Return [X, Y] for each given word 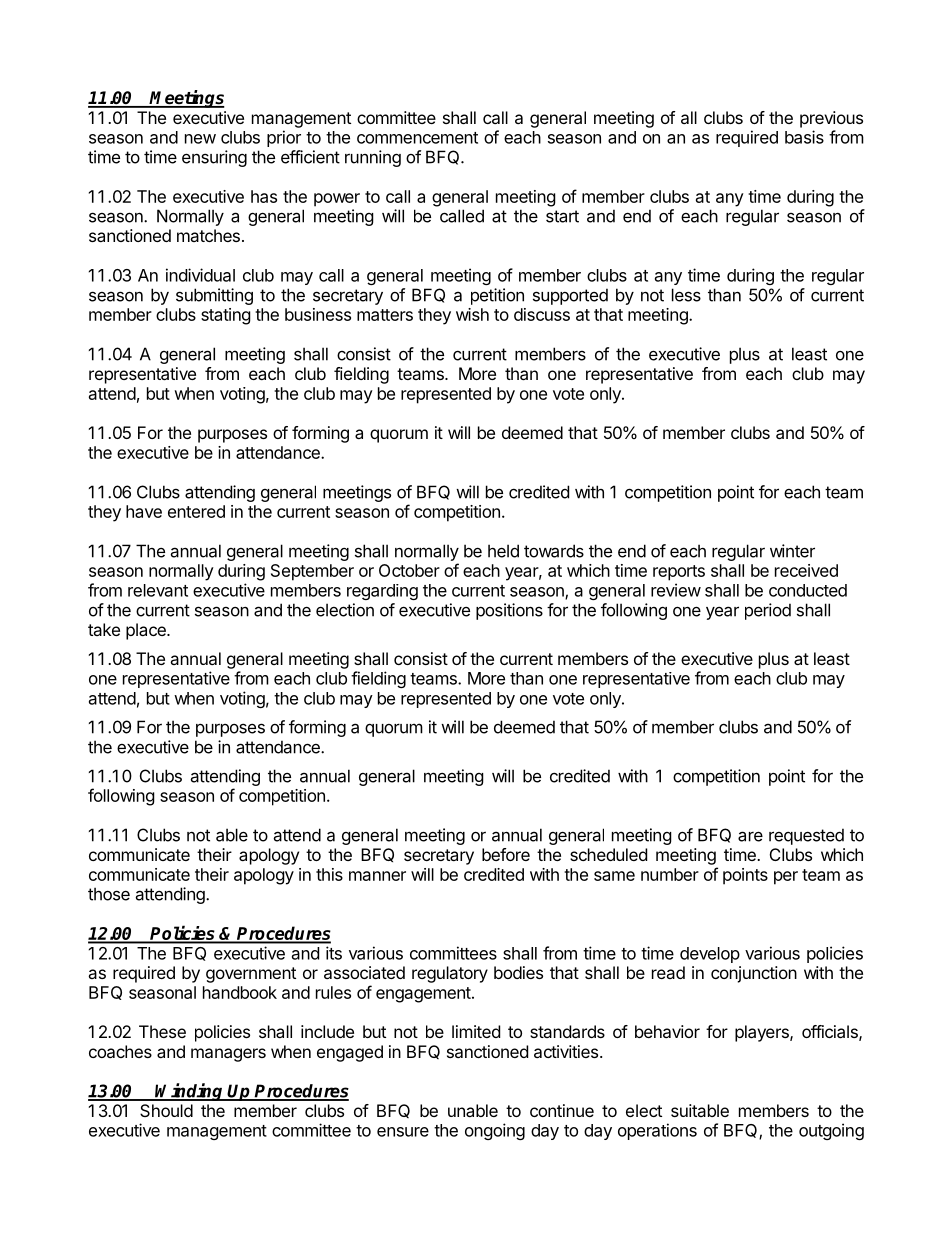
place [147, 631]
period [768, 611]
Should [166, 1110]
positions [509, 611]
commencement [417, 138]
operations [657, 1131]
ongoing [495, 1131]
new [200, 139]
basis [804, 137]
